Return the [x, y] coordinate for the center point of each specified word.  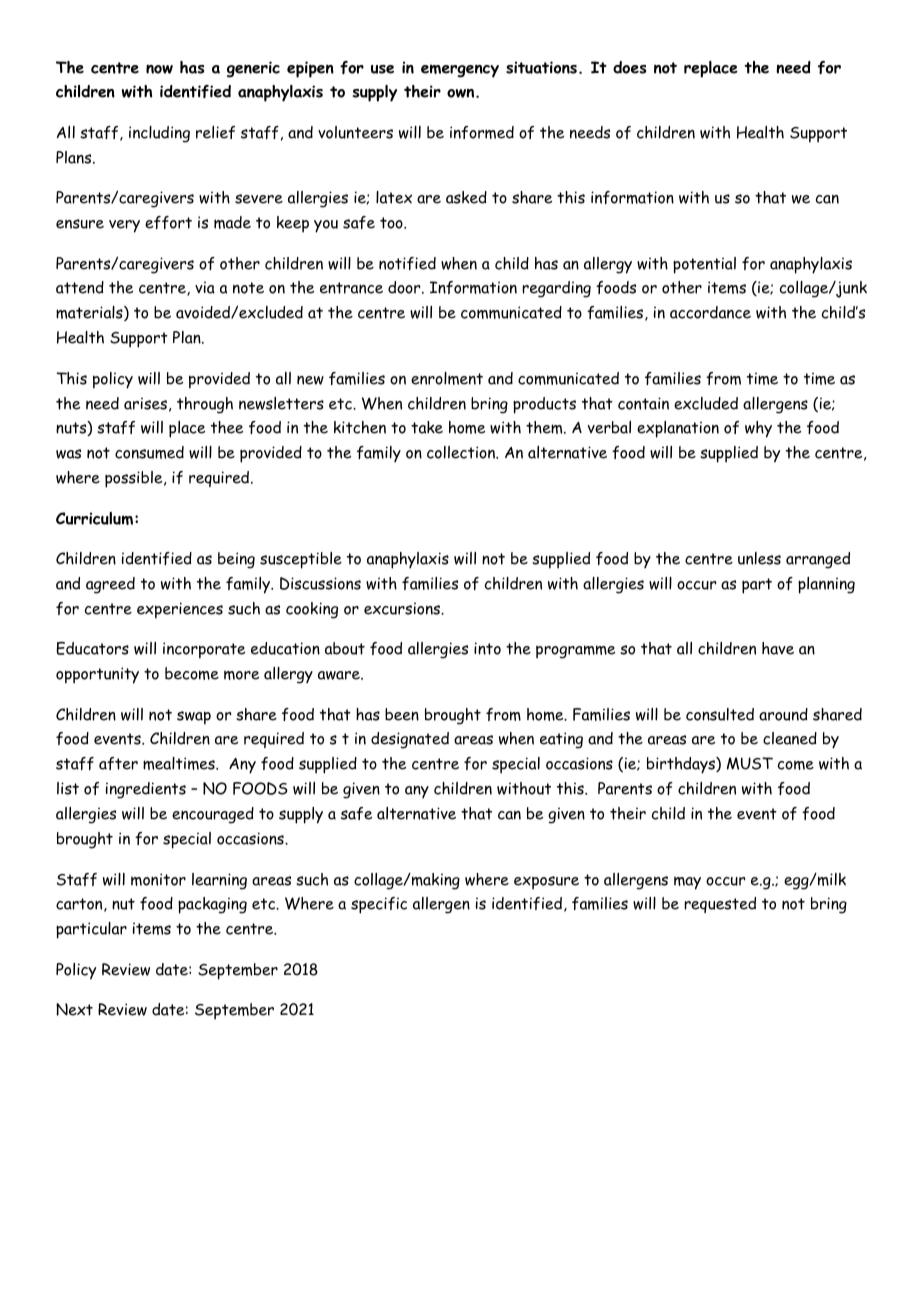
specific [379, 905]
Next [74, 1009]
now [159, 69]
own [462, 93]
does [629, 67]
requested [720, 905]
